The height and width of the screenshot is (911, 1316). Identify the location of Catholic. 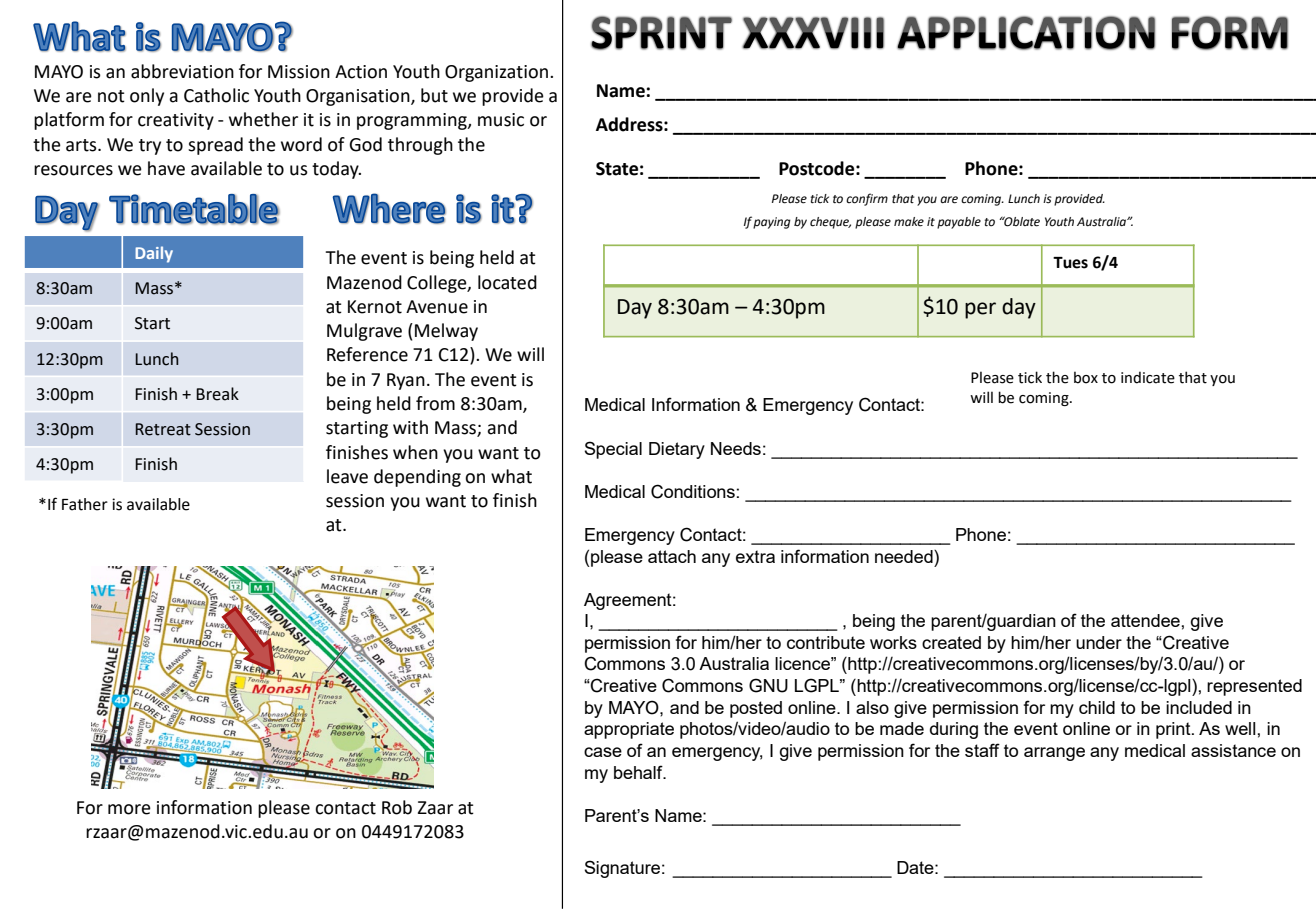
(216, 95).
